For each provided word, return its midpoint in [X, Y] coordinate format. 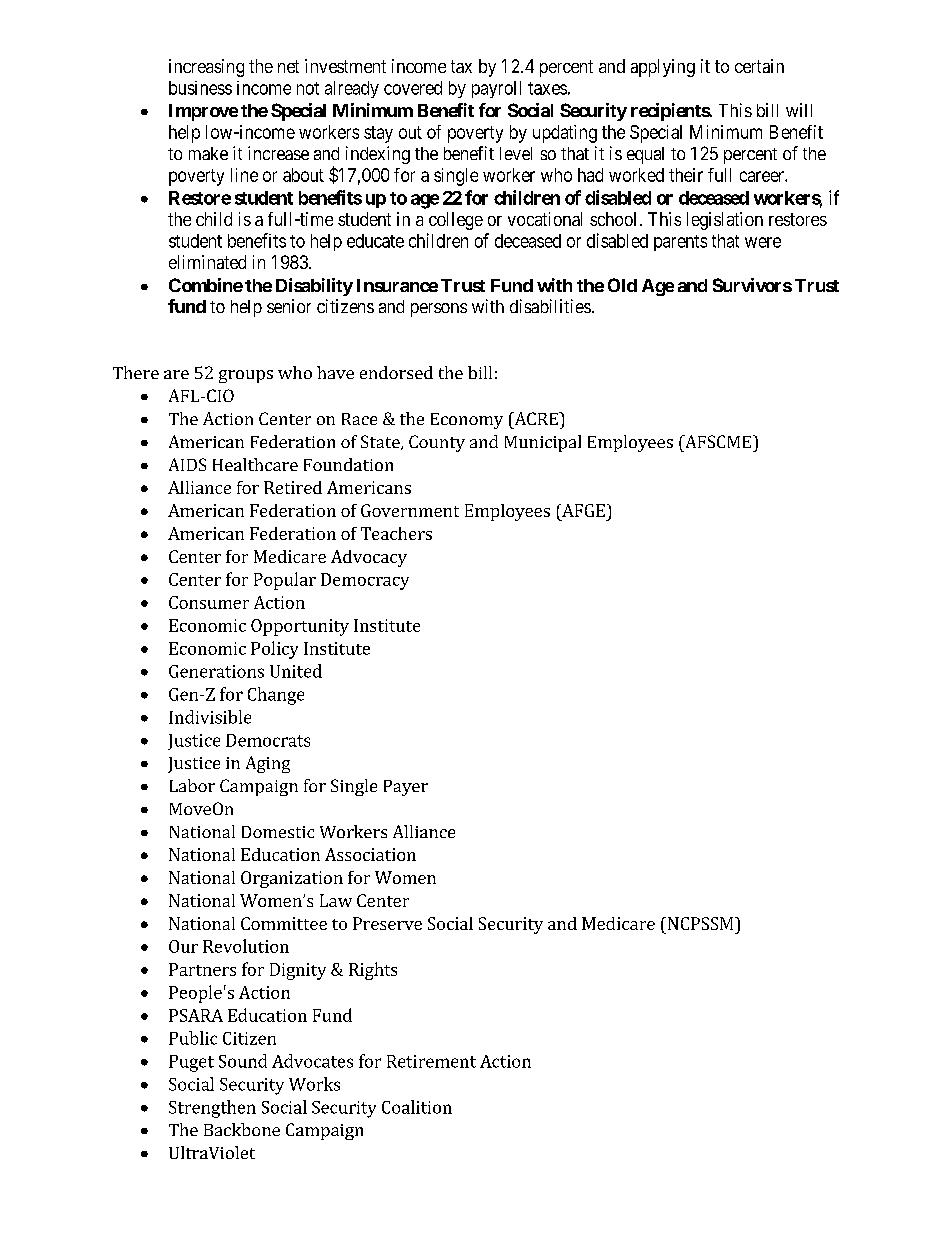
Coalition [417, 1107]
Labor [192, 785]
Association [370, 854]
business [200, 88]
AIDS [187, 464]
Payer [406, 788]
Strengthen [212, 1109]
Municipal [543, 443]
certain [759, 66]
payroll [496, 89]
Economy [467, 421]
